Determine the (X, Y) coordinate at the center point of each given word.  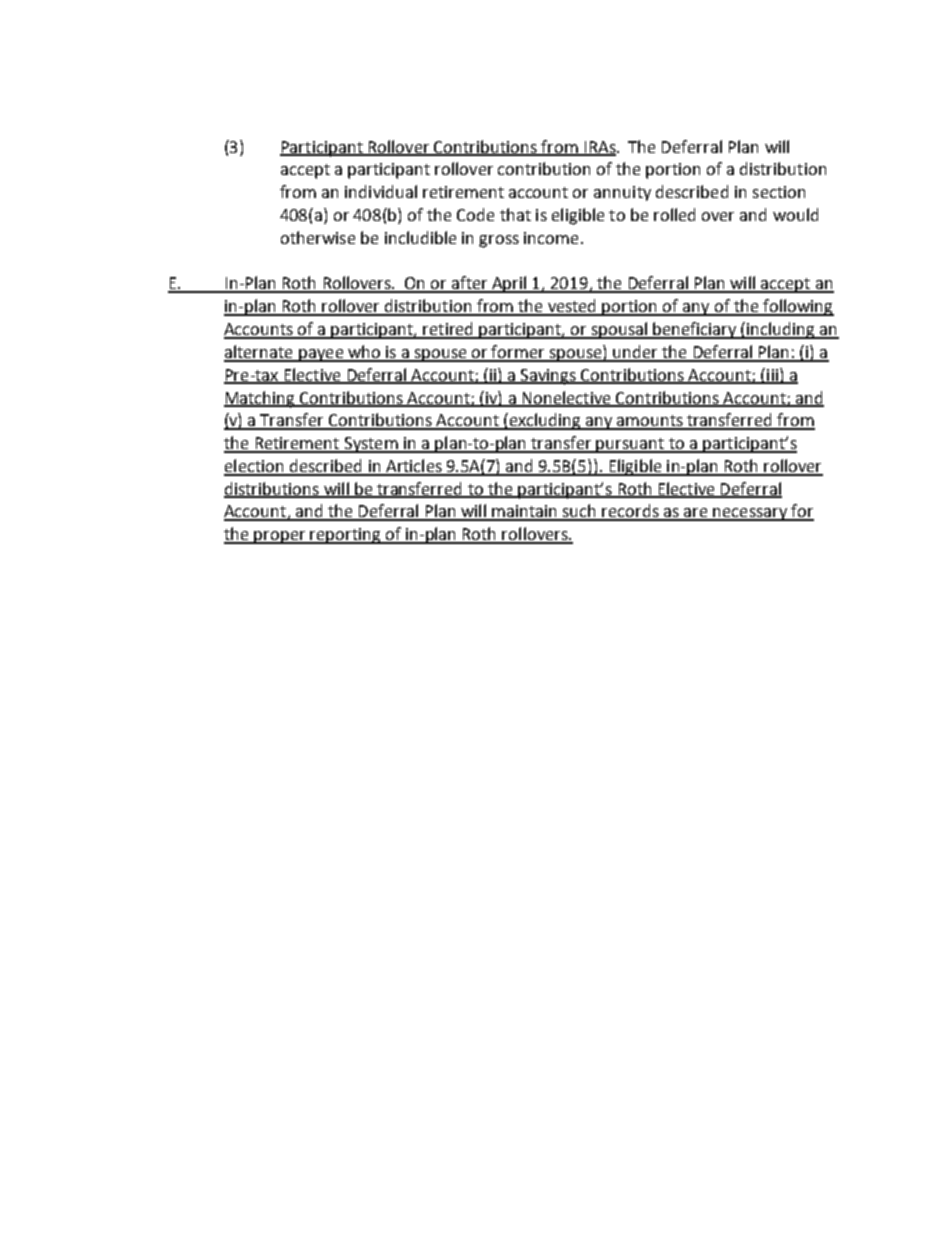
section (779, 192)
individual (381, 191)
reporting (346, 536)
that (515, 214)
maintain (525, 512)
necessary (750, 514)
